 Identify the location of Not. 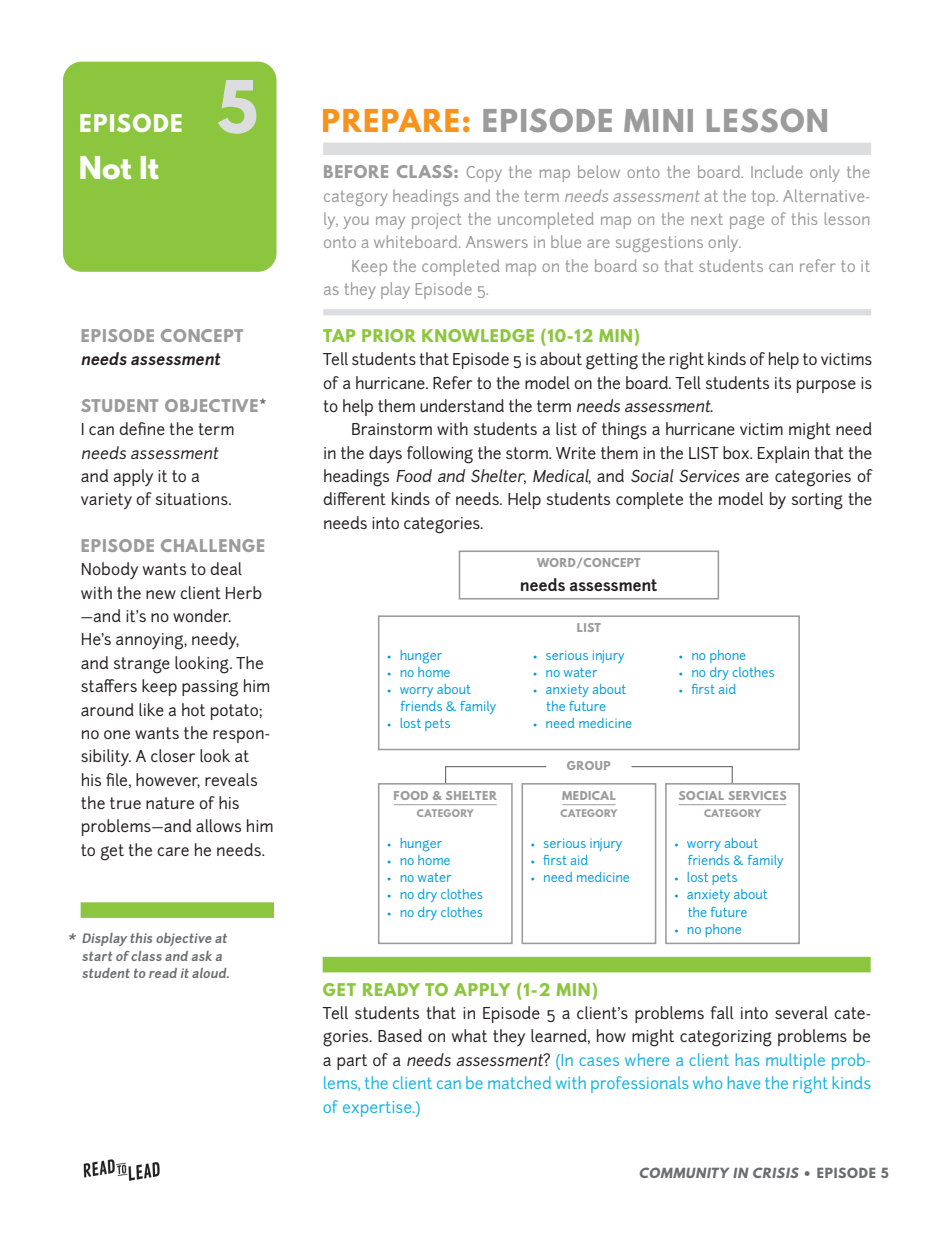
(105, 168).
